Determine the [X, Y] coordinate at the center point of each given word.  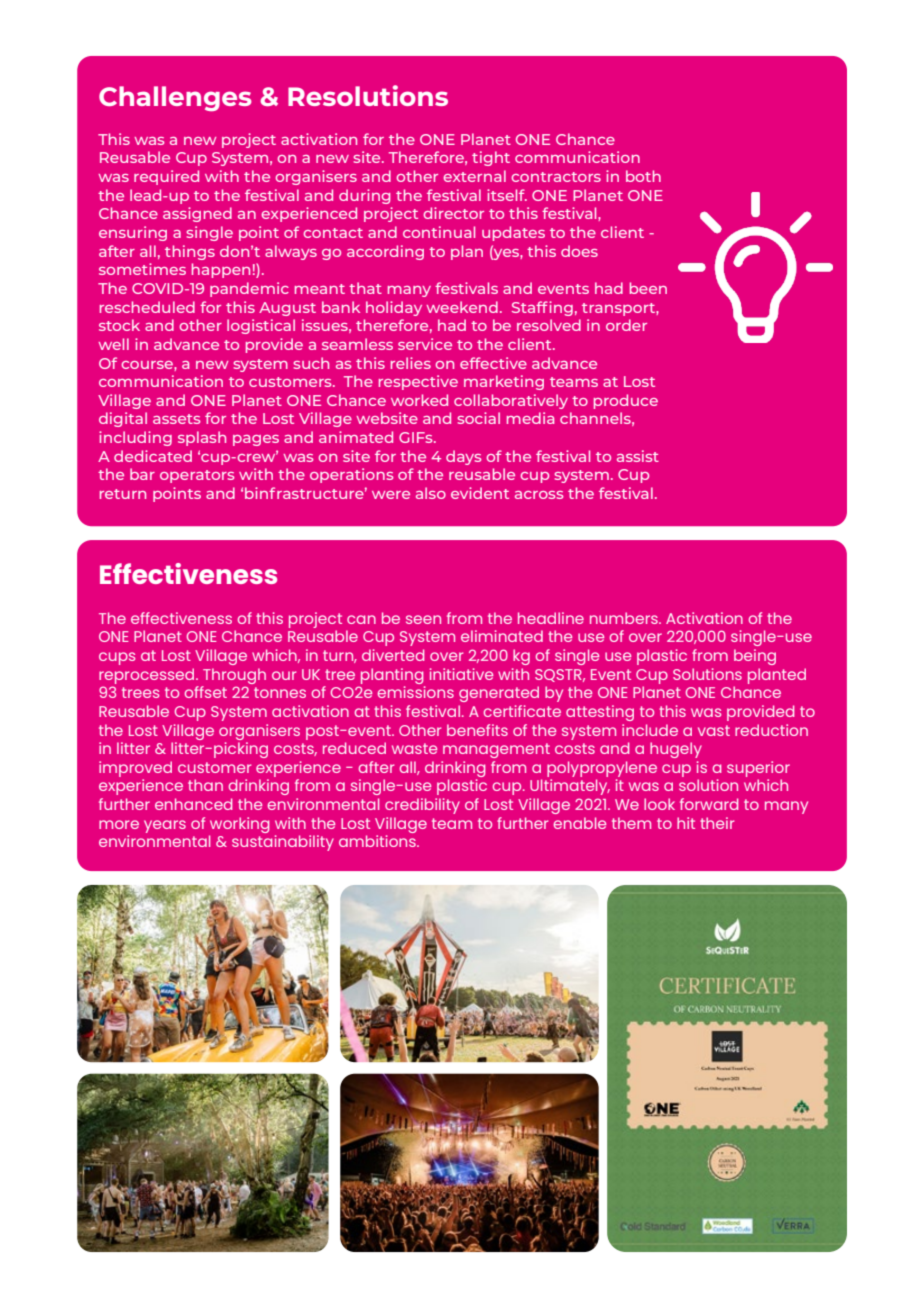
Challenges [175, 98]
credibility [422, 806]
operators [197, 476]
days [463, 457]
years [165, 826]
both [643, 176]
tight [491, 158]
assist [638, 456]
